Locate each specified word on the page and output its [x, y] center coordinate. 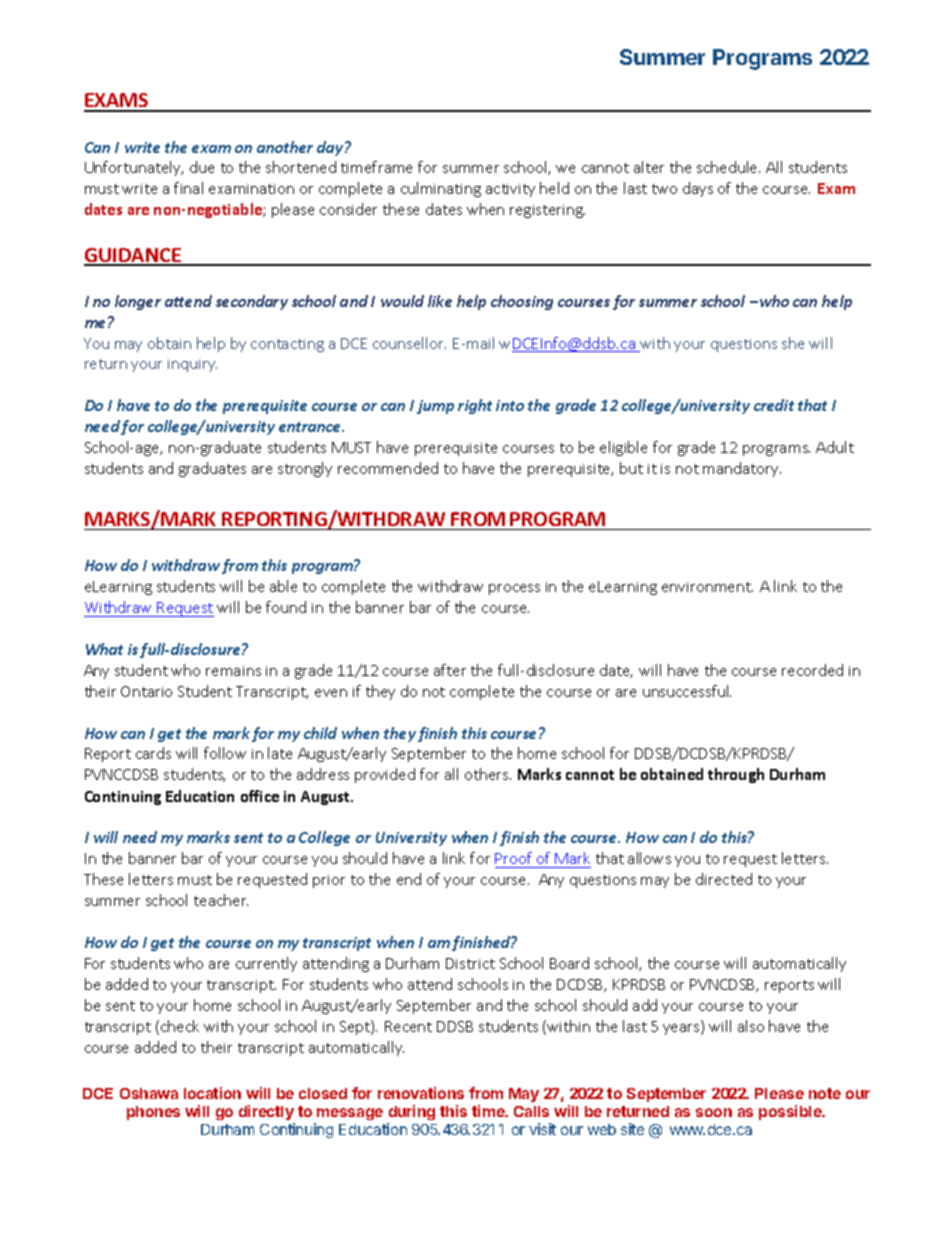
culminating [441, 189]
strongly [305, 469]
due [202, 167]
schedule [728, 167]
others [488, 774]
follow [225, 753]
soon [714, 1112]
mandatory [742, 469]
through [736, 775]
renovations [421, 1093]
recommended [388, 468]
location [212, 1093]
